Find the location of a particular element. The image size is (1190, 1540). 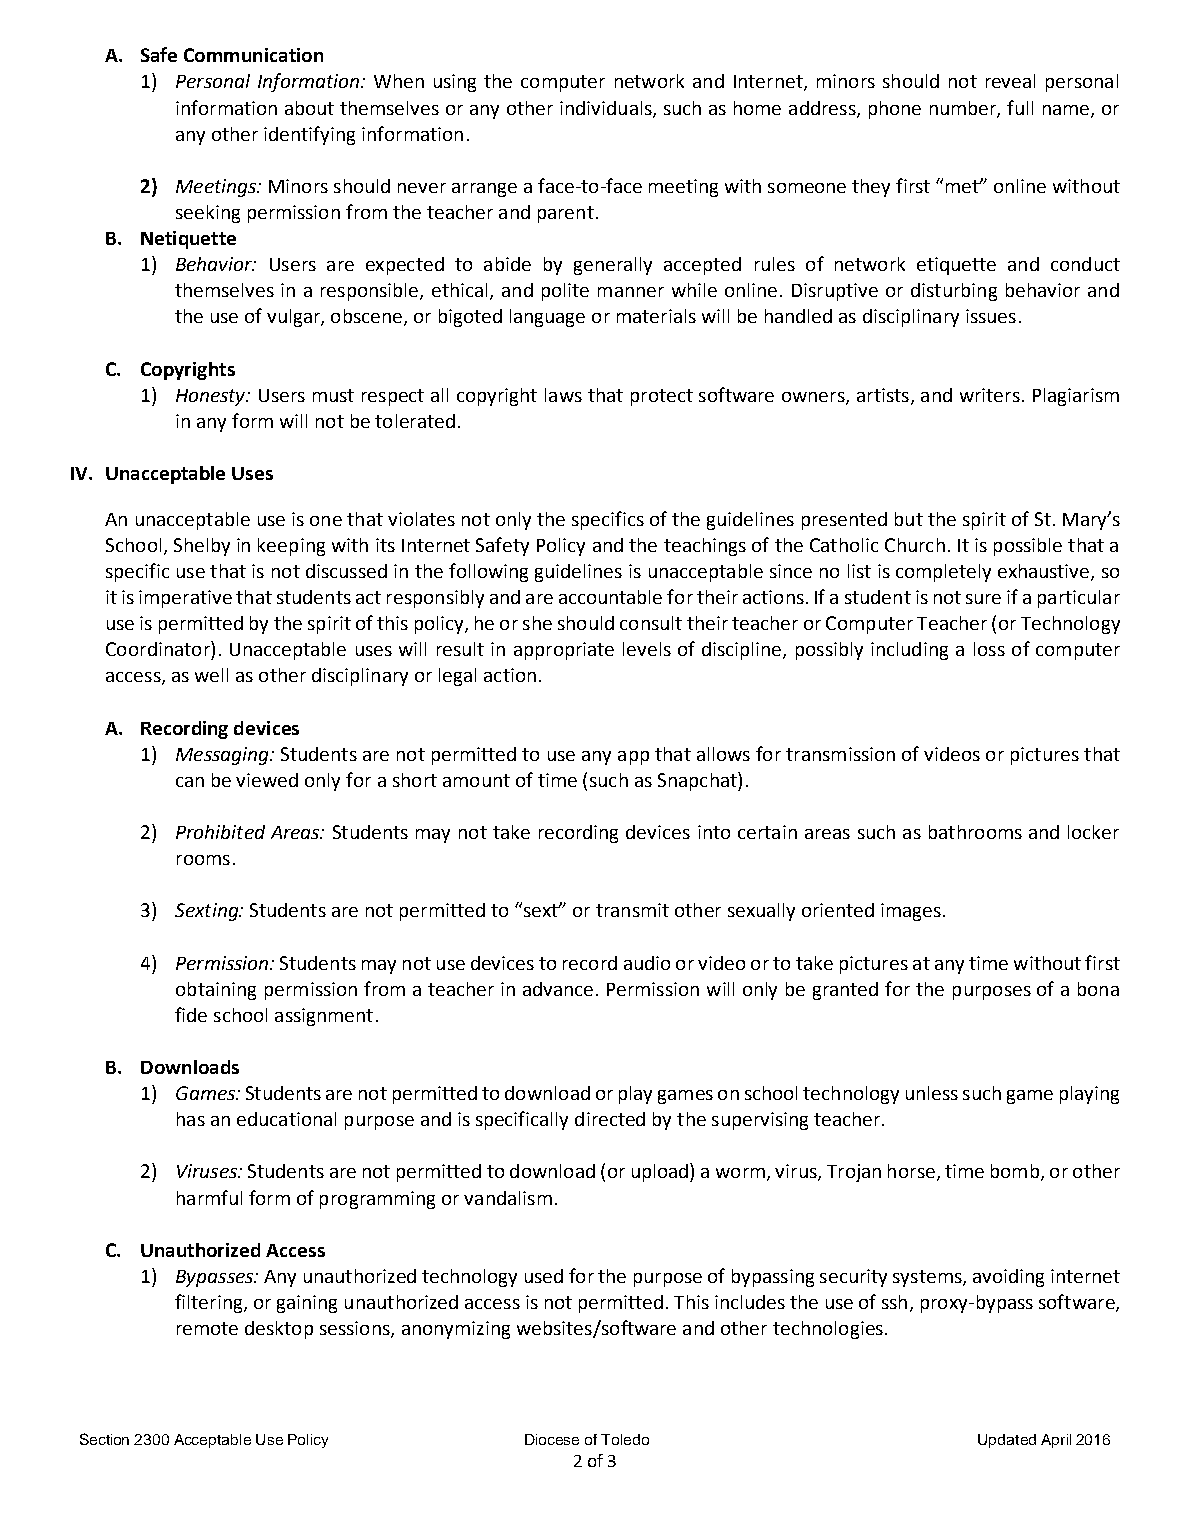

accountable is located at coordinates (610, 597).
